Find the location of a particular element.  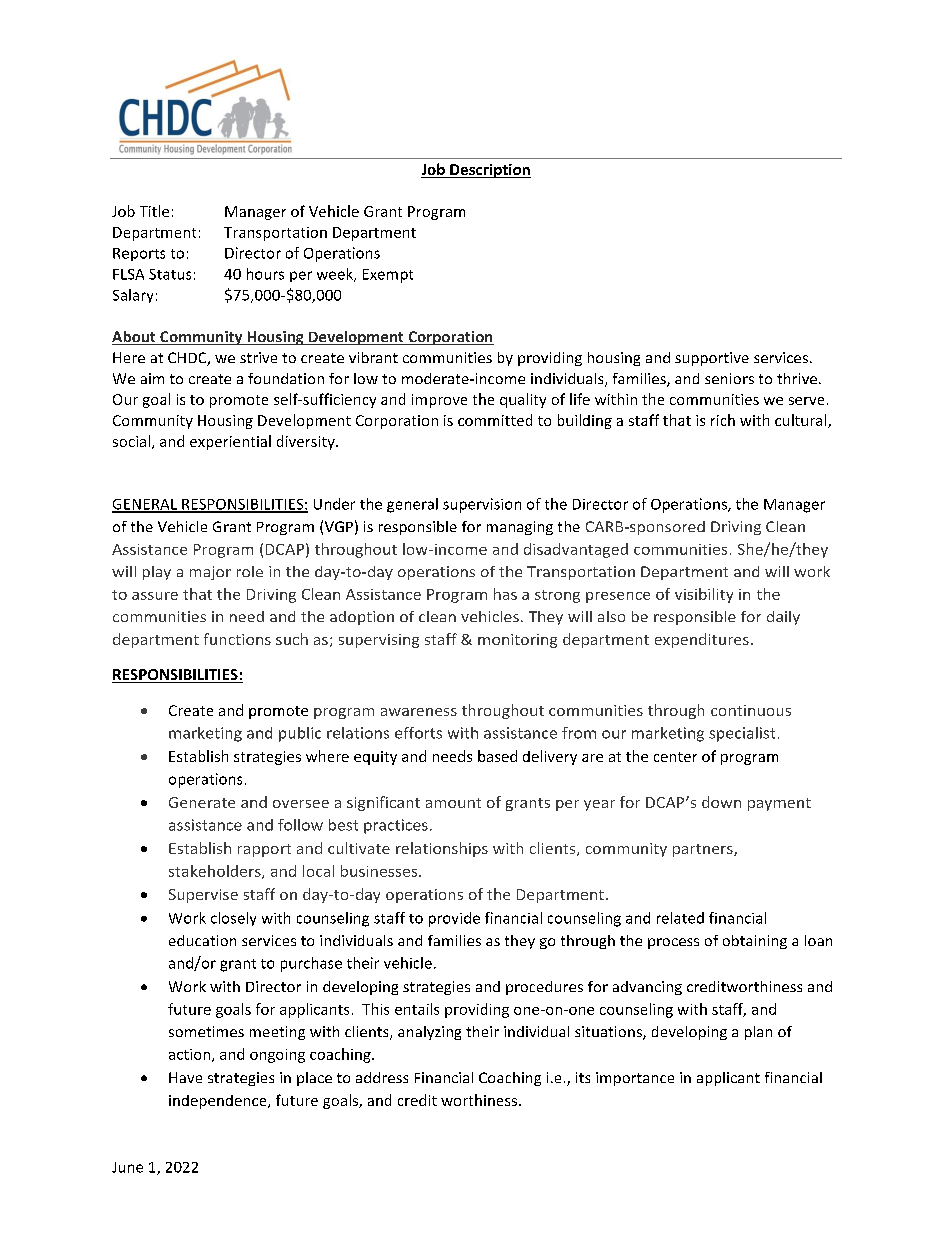

independence is located at coordinates (219, 1102).
